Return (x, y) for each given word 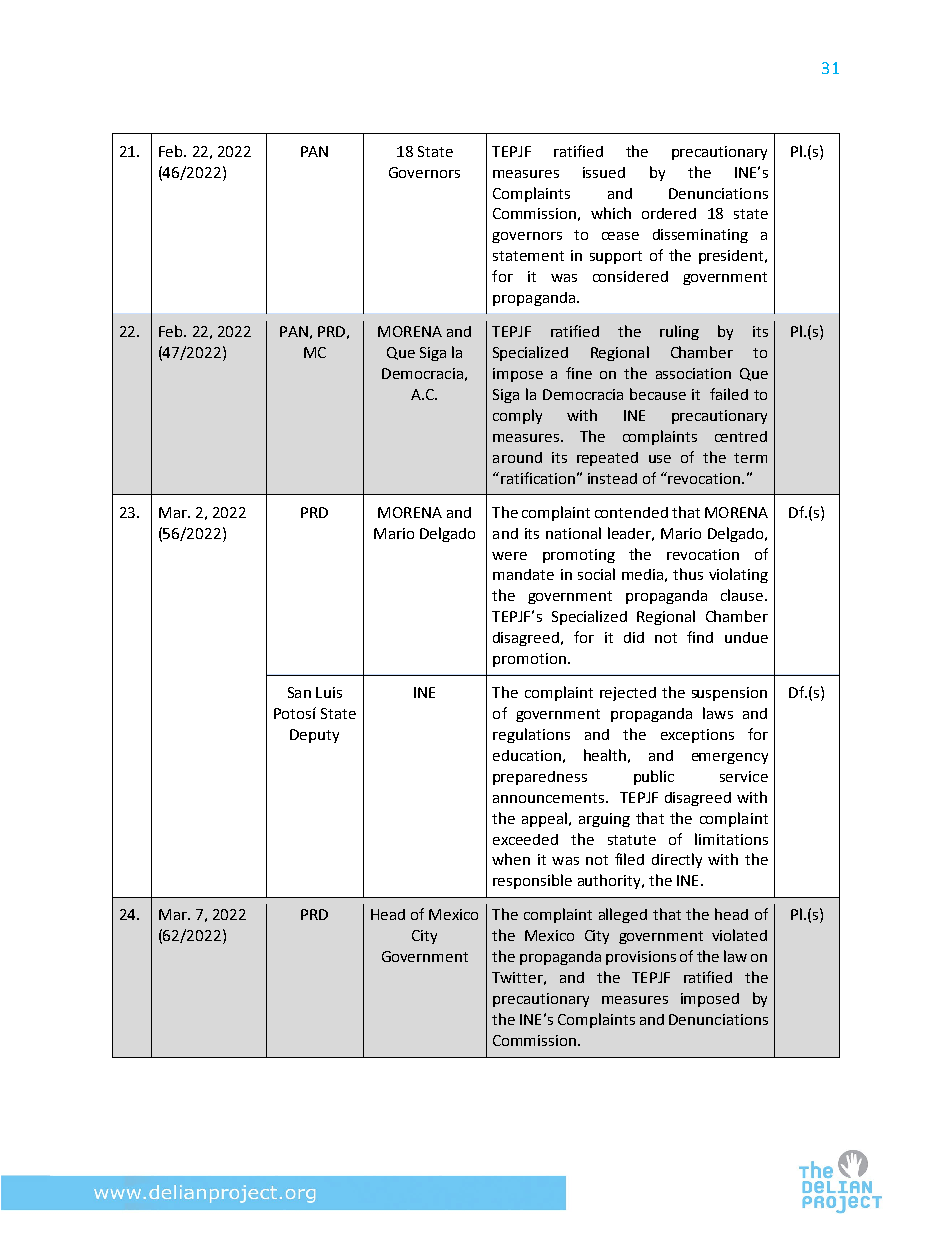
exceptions (697, 736)
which (611, 213)
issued (604, 172)
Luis (329, 692)
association (693, 373)
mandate (523, 574)
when (511, 859)
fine (579, 373)
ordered (669, 213)
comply (517, 416)
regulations (531, 735)
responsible (532, 881)
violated (739, 935)
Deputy (314, 736)
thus (688, 574)
